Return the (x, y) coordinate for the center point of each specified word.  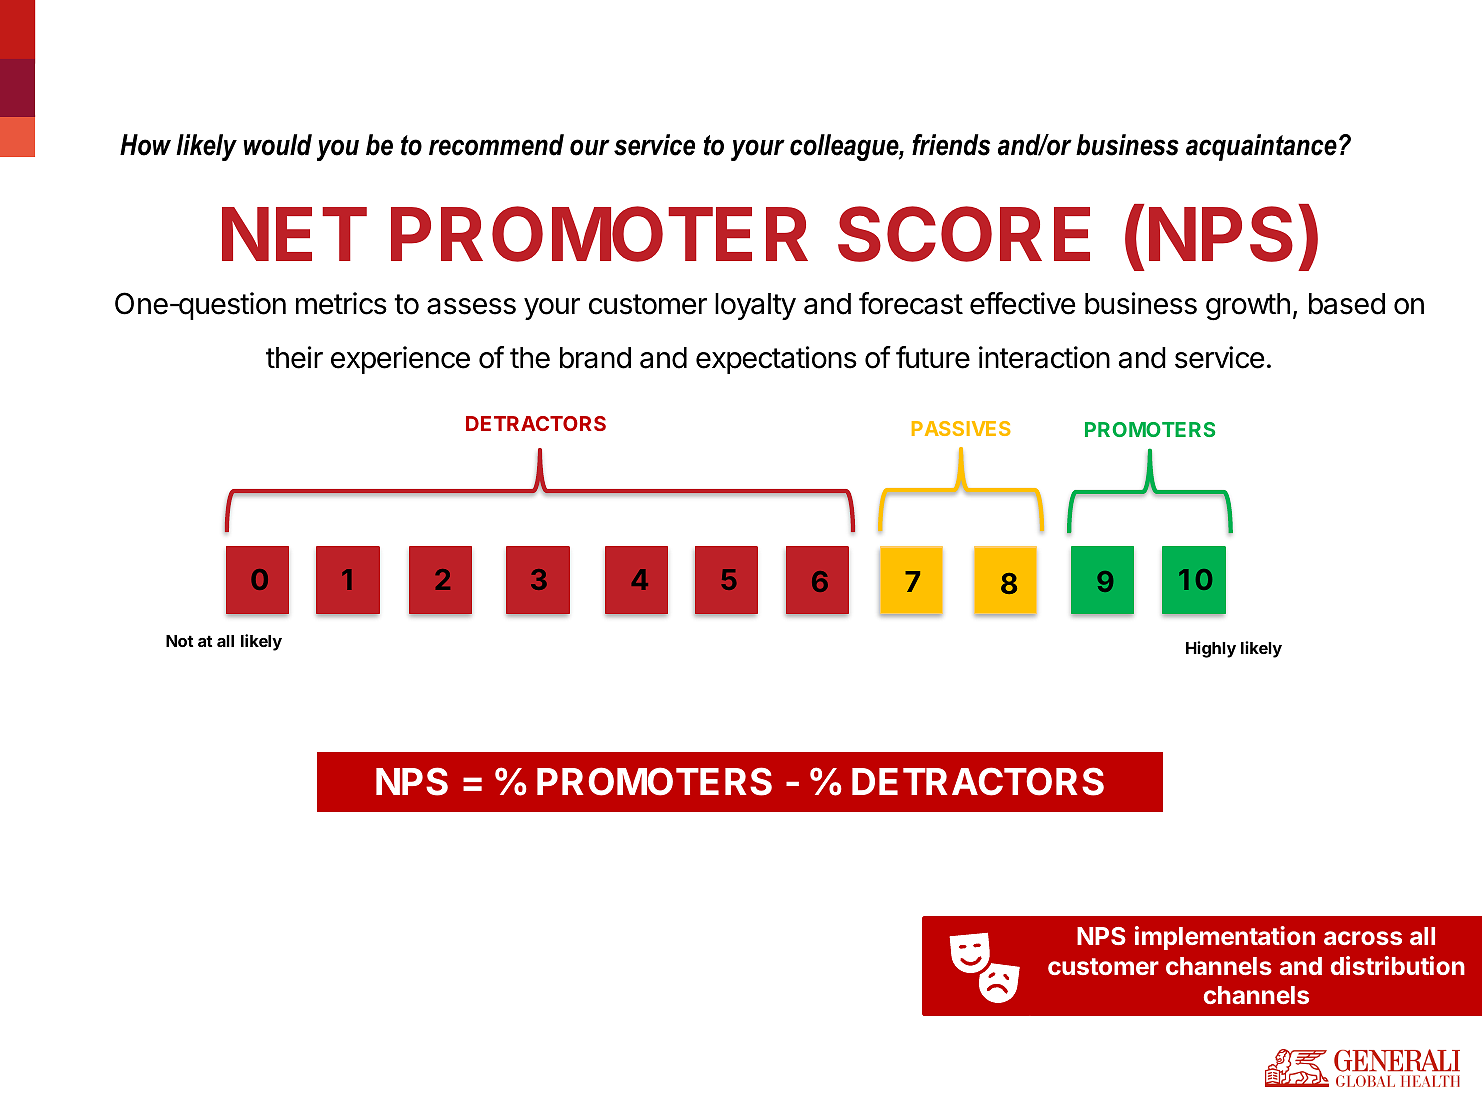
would (277, 145)
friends (951, 145)
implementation (1225, 938)
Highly (1211, 649)
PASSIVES (961, 428)
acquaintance (1261, 147)
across (1363, 938)
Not (179, 641)
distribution (1398, 965)
